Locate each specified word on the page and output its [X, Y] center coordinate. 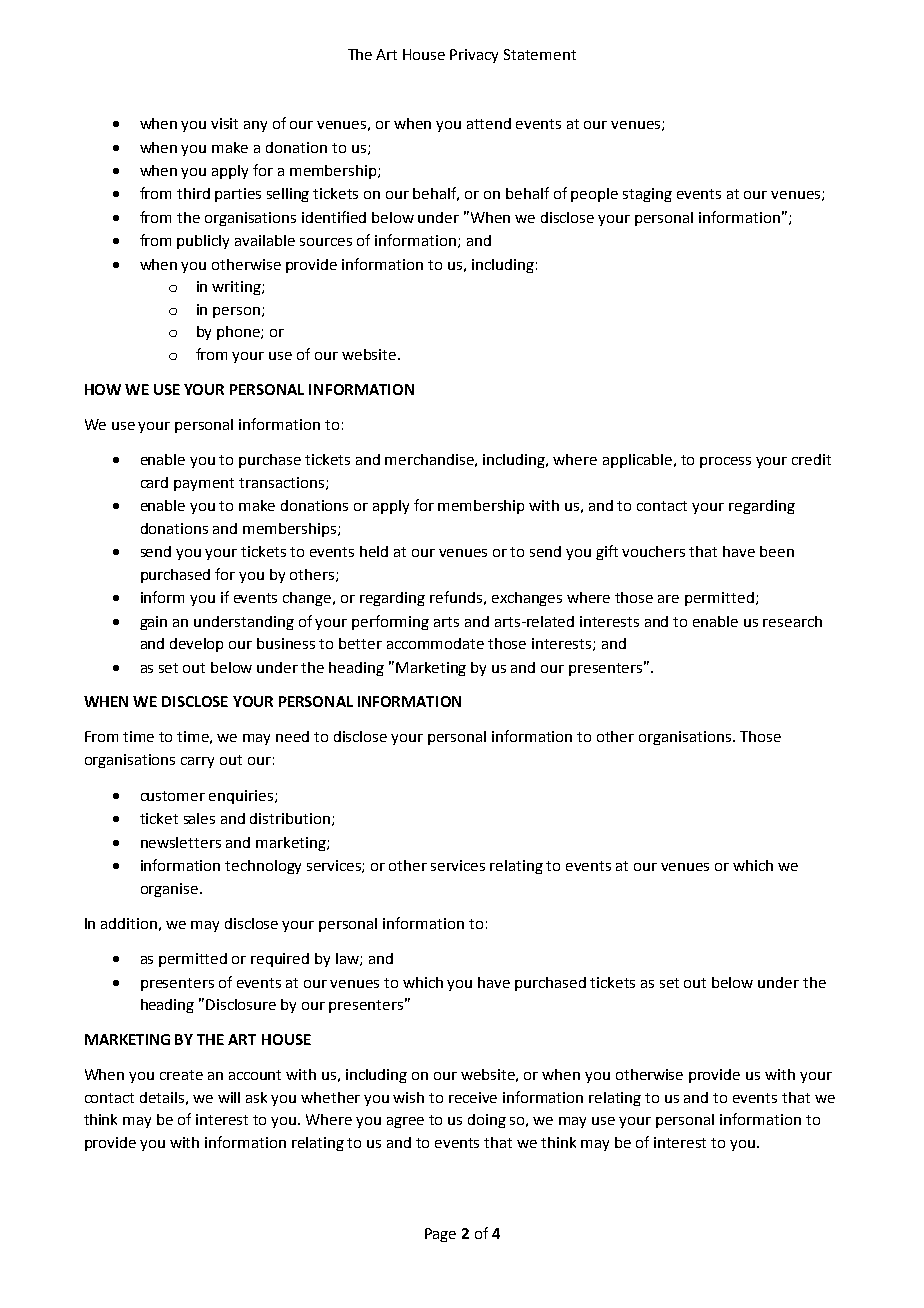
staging [647, 195]
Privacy [474, 56]
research [792, 621]
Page [440, 1235]
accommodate [435, 643]
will [229, 1097]
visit [224, 123]
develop [196, 645]
